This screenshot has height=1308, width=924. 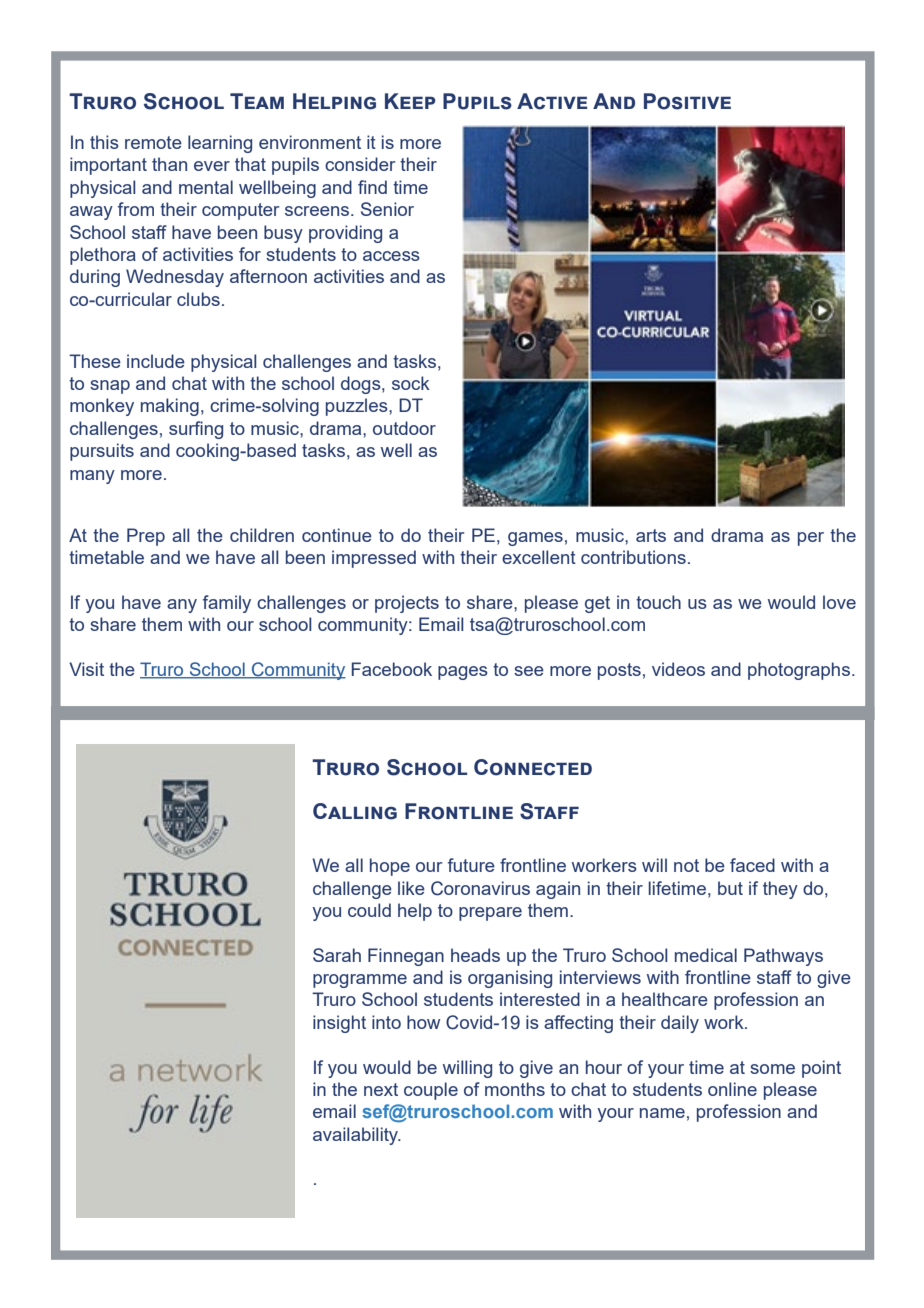 I want to click on couple, so click(x=431, y=1091).
